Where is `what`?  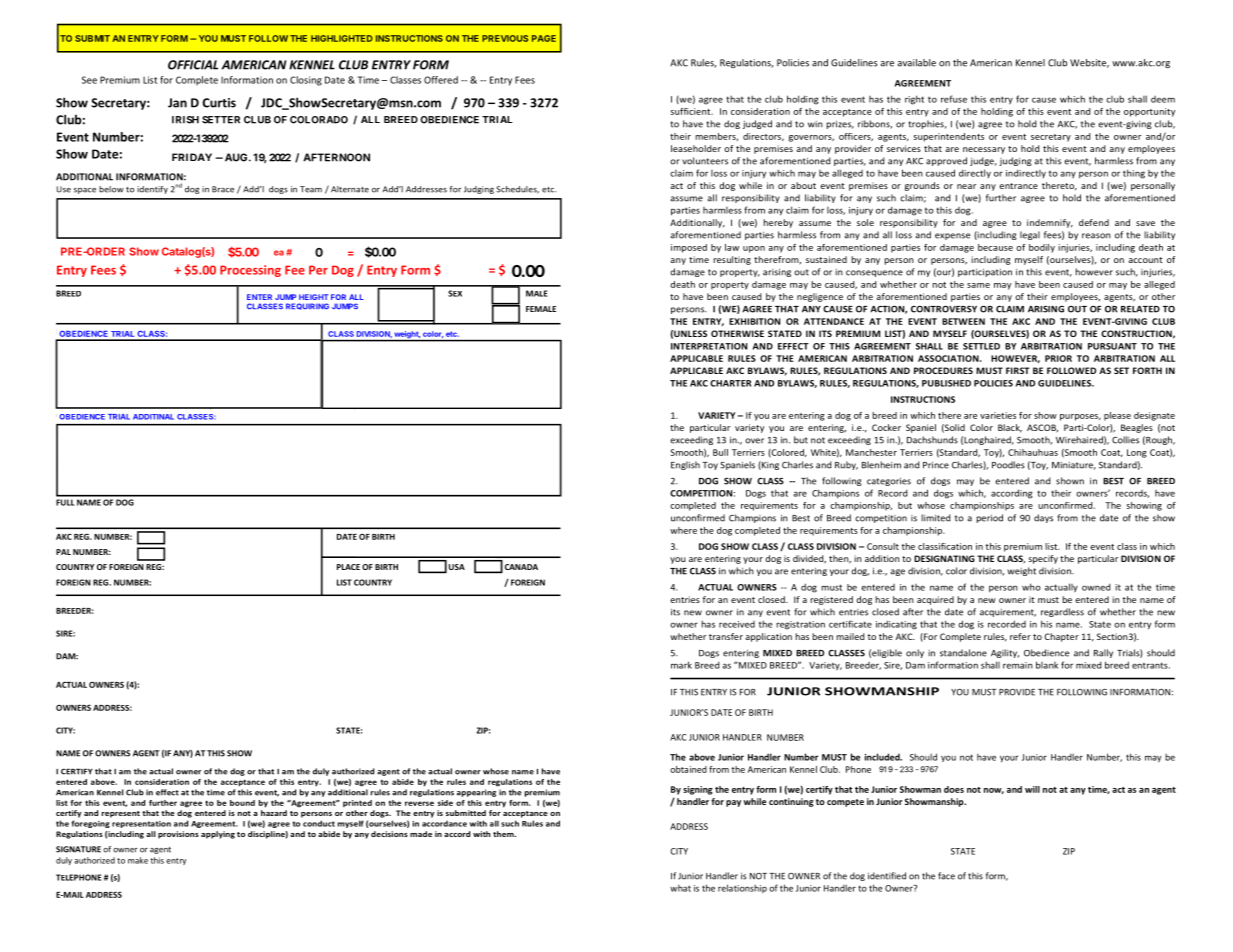 what is located at coordinates (680, 888).
